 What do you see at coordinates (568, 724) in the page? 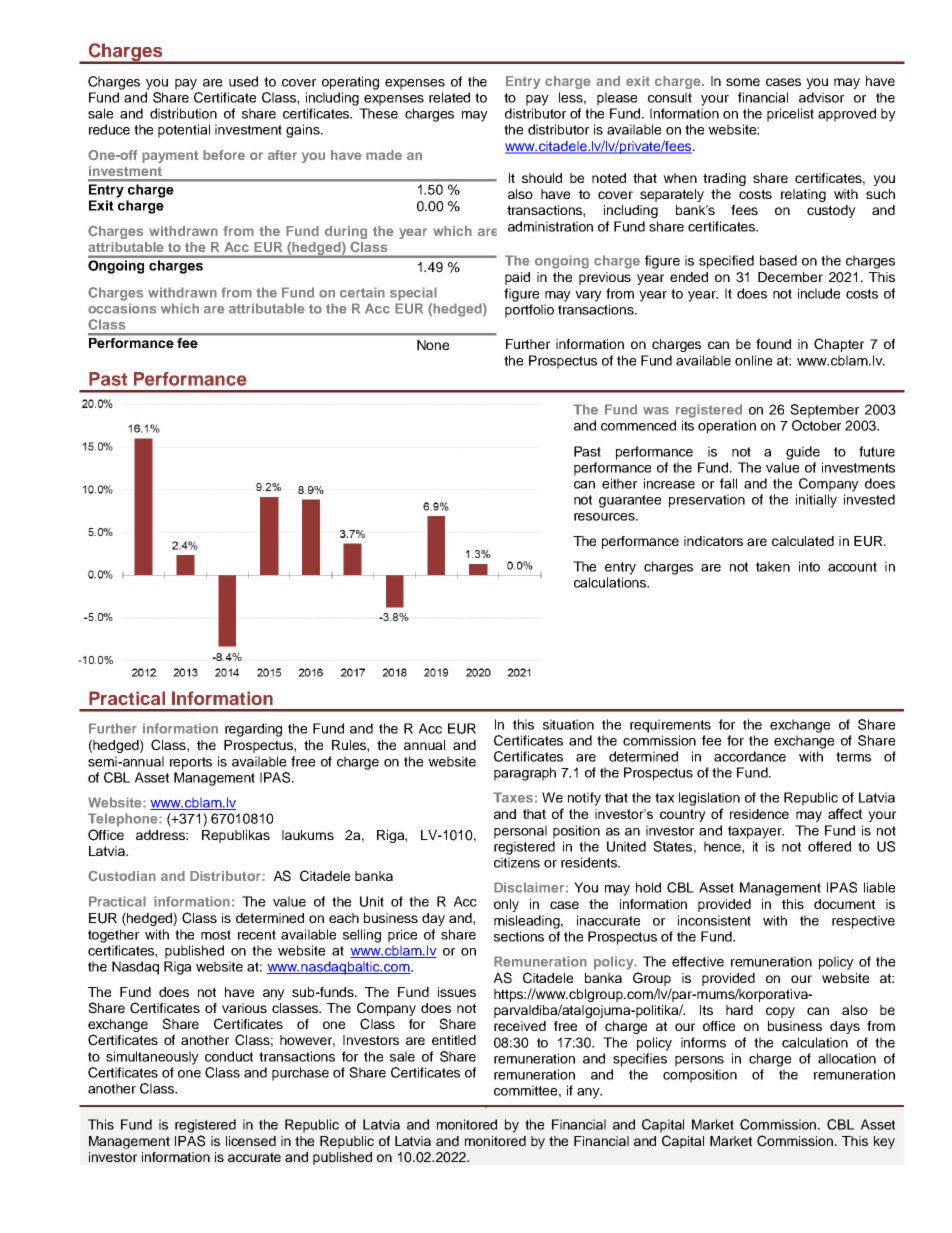
I see `situation` at bounding box center [568, 724].
